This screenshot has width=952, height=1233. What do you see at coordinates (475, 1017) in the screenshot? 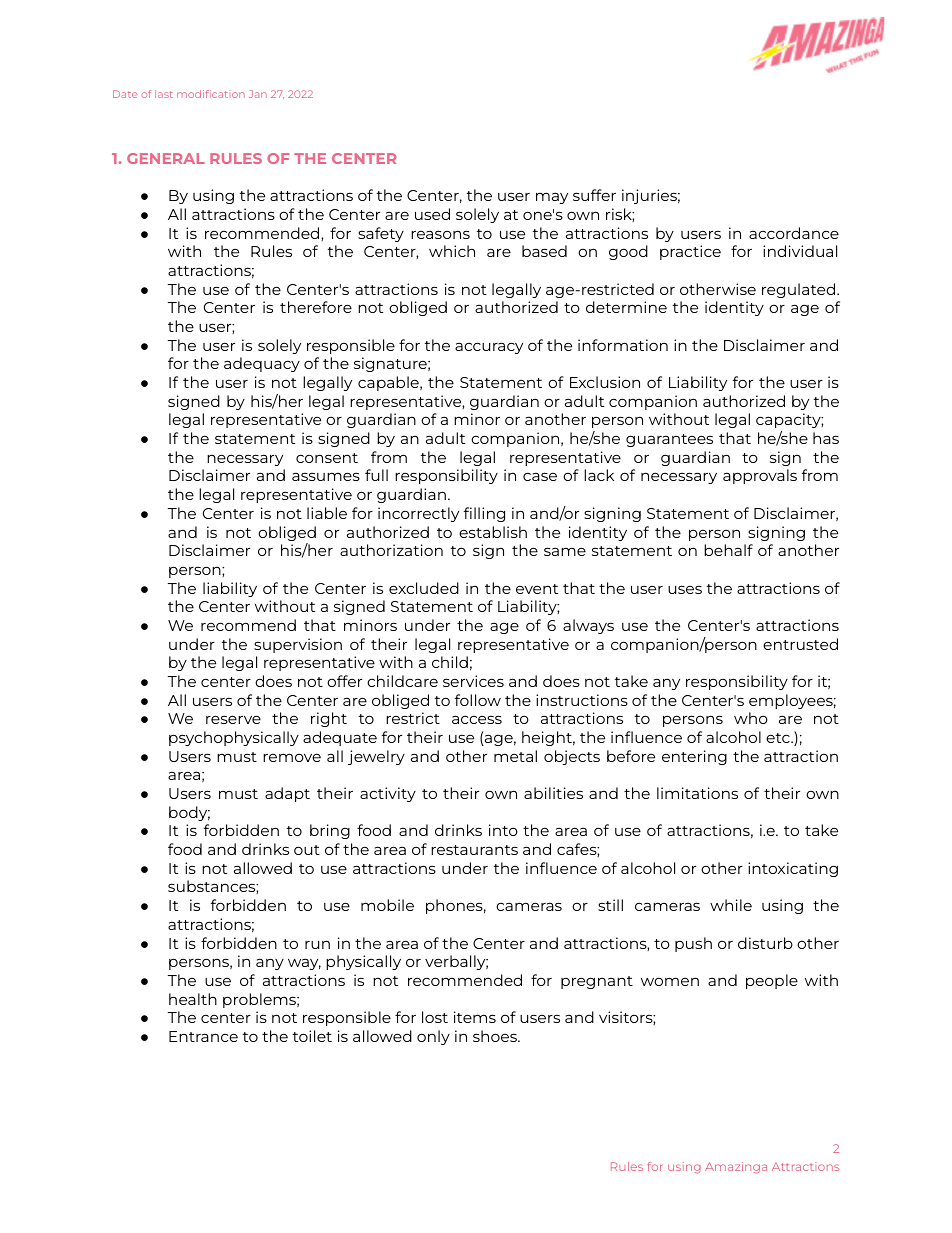
I see `items` at bounding box center [475, 1017].
